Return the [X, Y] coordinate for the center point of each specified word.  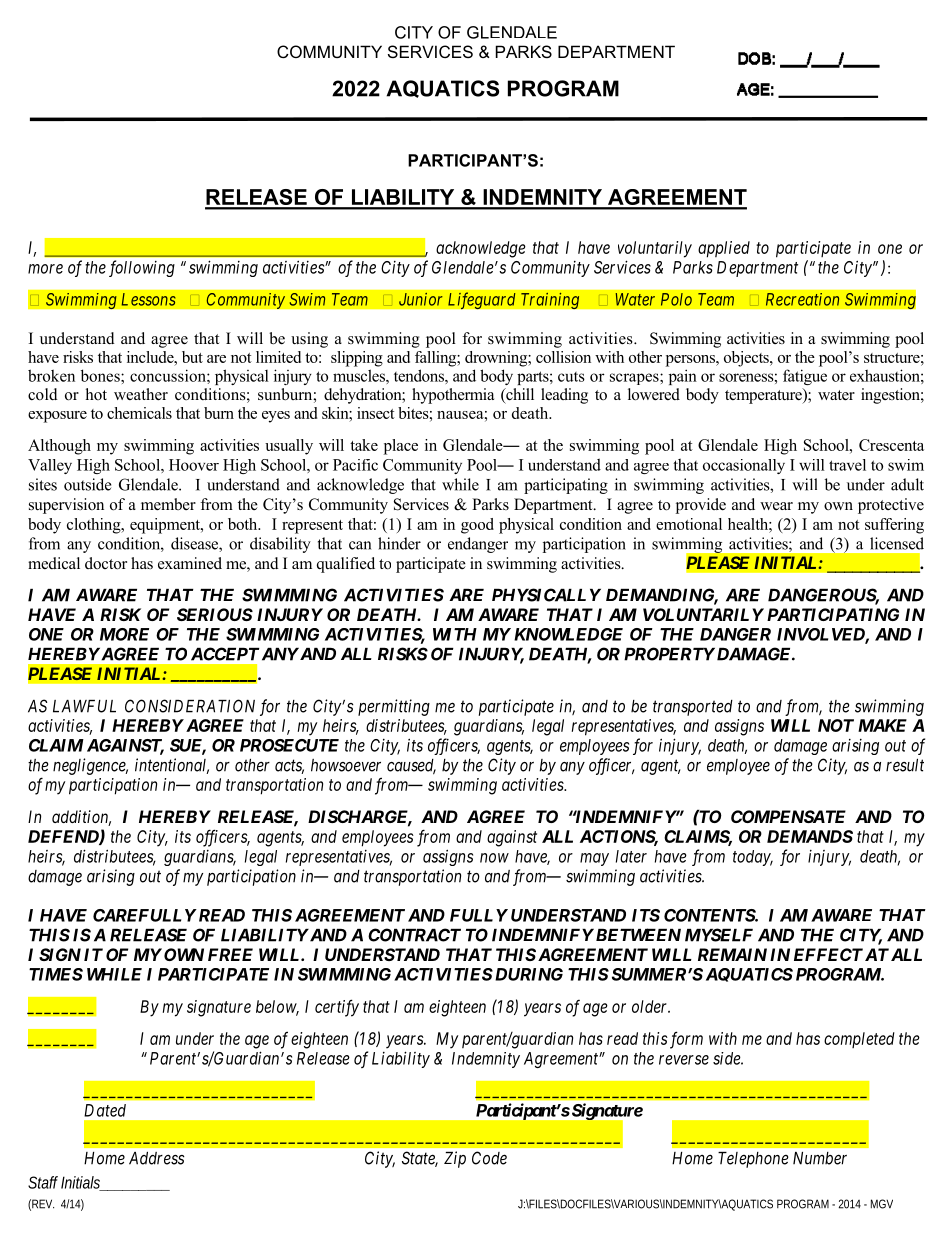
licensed [897, 543]
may [594, 859]
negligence [90, 766]
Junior [421, 299]
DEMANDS [810, 836]
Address [157, 1158]
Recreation [802, 299]
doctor [106, 563]
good [477, 526]
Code [489, 1158]
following [142, 268]
